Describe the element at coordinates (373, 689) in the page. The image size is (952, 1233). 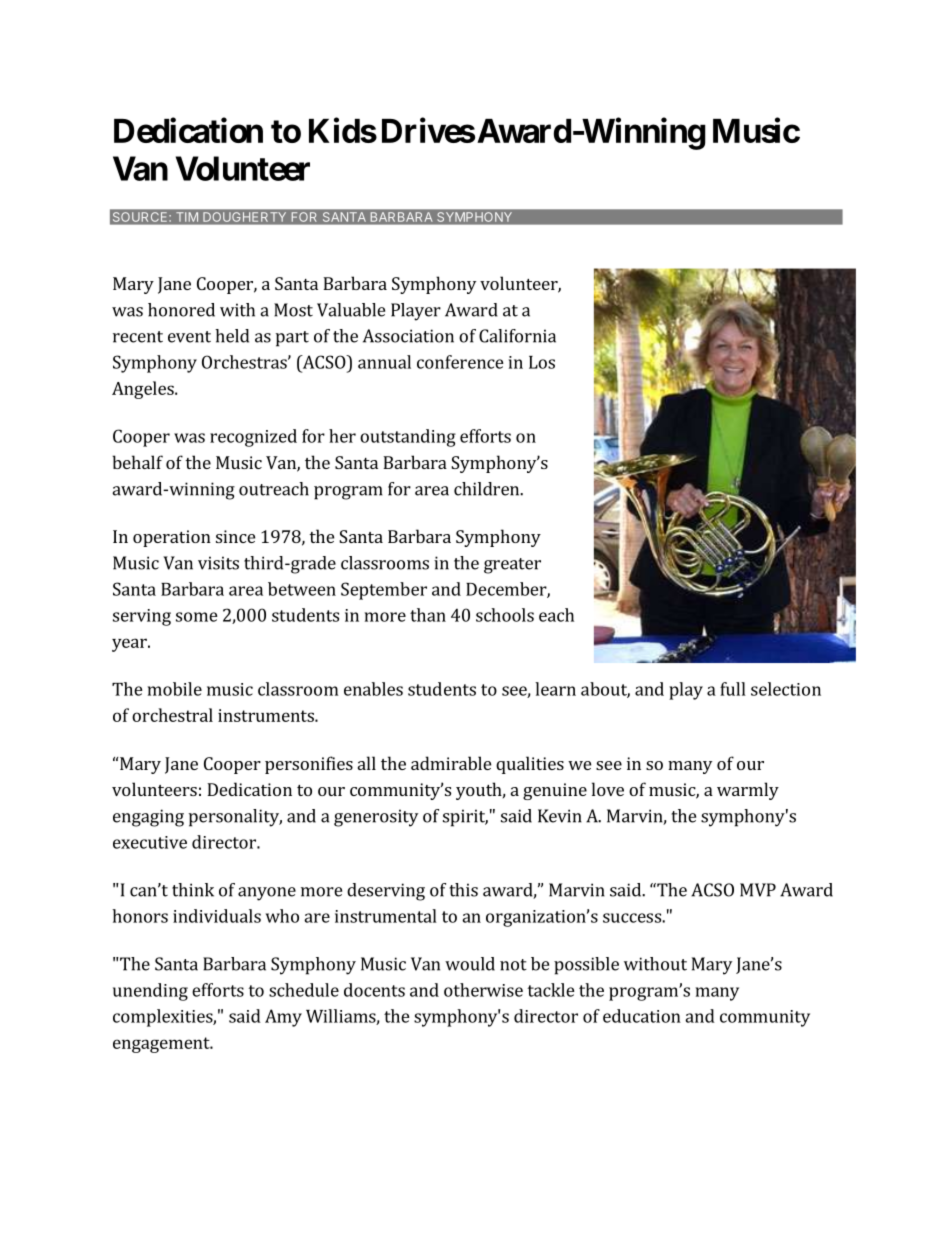
I see `enables` at that location.
